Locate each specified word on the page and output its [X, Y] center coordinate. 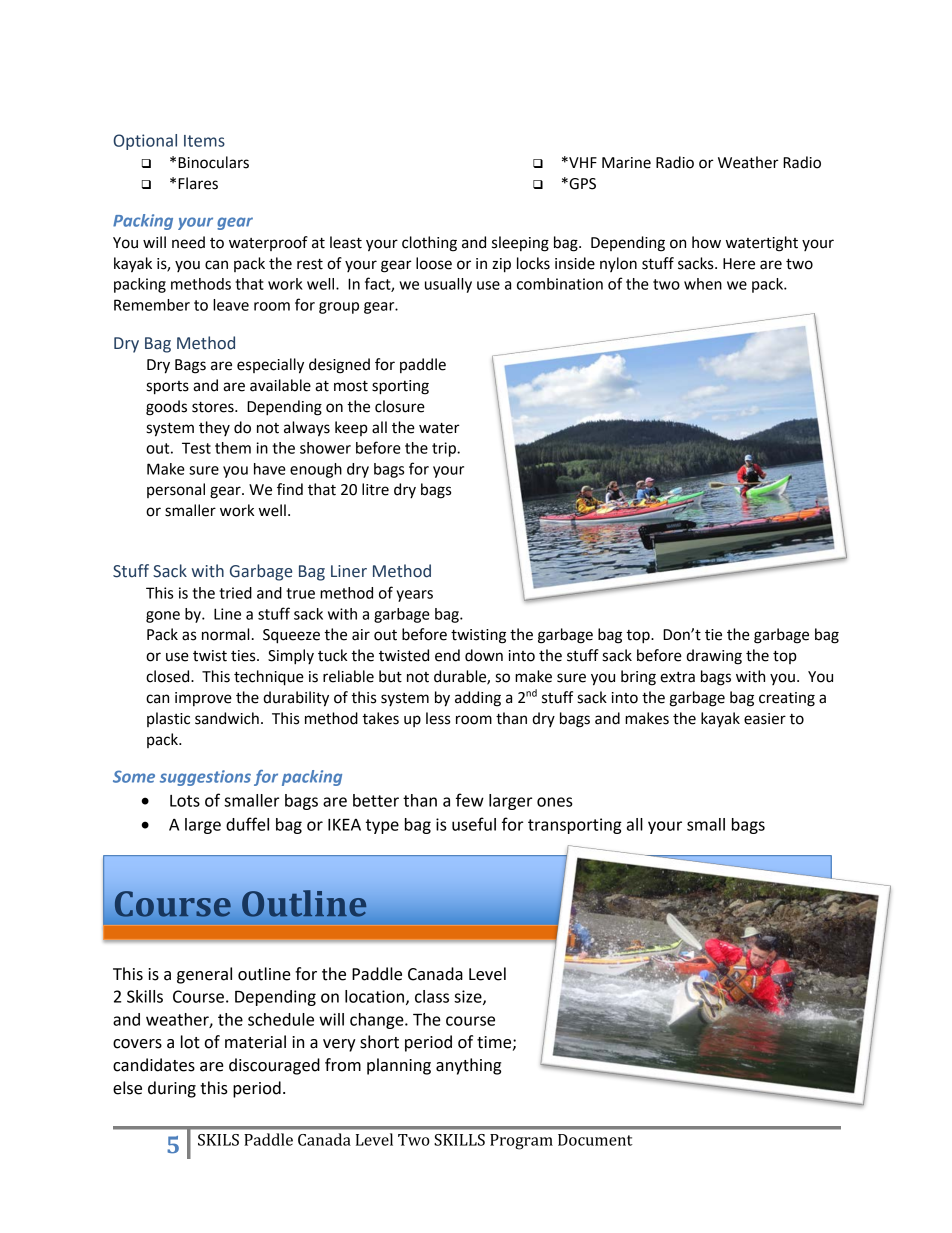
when [703, 284]
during [172, 1089]
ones [555, 802]
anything [468, 1066]
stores [214, 407]
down [484, 655]
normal [225, 634]
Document [595, 1140]
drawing [714, 657]
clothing [429, 244]
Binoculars [213, 162]
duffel [247, 824]
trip [445, 449]
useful [474, 824]
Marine [626, 163]
